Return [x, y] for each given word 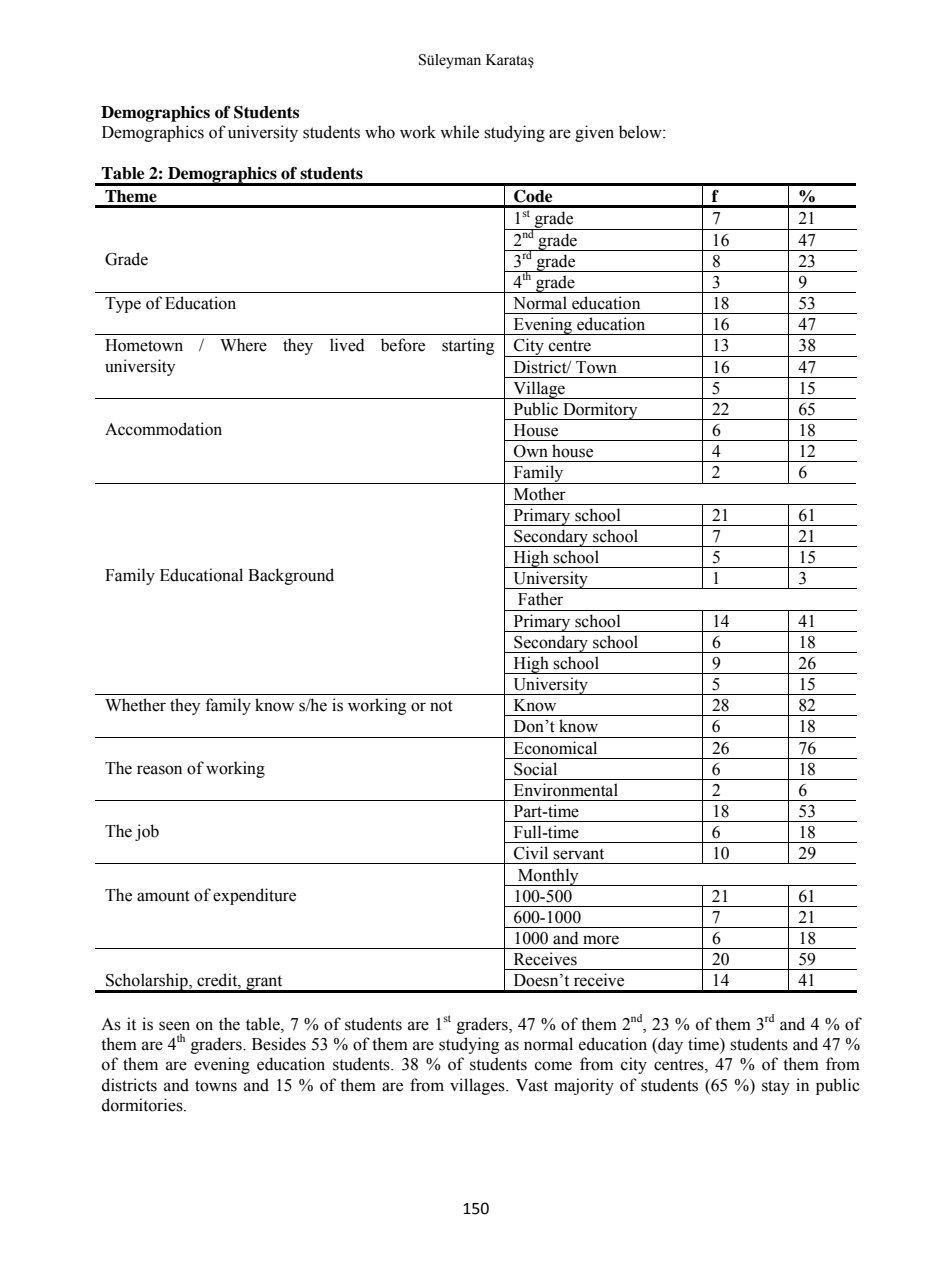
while [459, 132]
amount [163, 896]
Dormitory [600, 411]
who [380, 132]
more [601, 940]
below [641, 132]
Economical [555, 748]
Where [243, 345]
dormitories [143, 1105]
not [441, 706]
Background [291, 576]
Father [540, 599]
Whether [135, 705]
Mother [540, 494]
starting [468, 346]
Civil [531, 853]
